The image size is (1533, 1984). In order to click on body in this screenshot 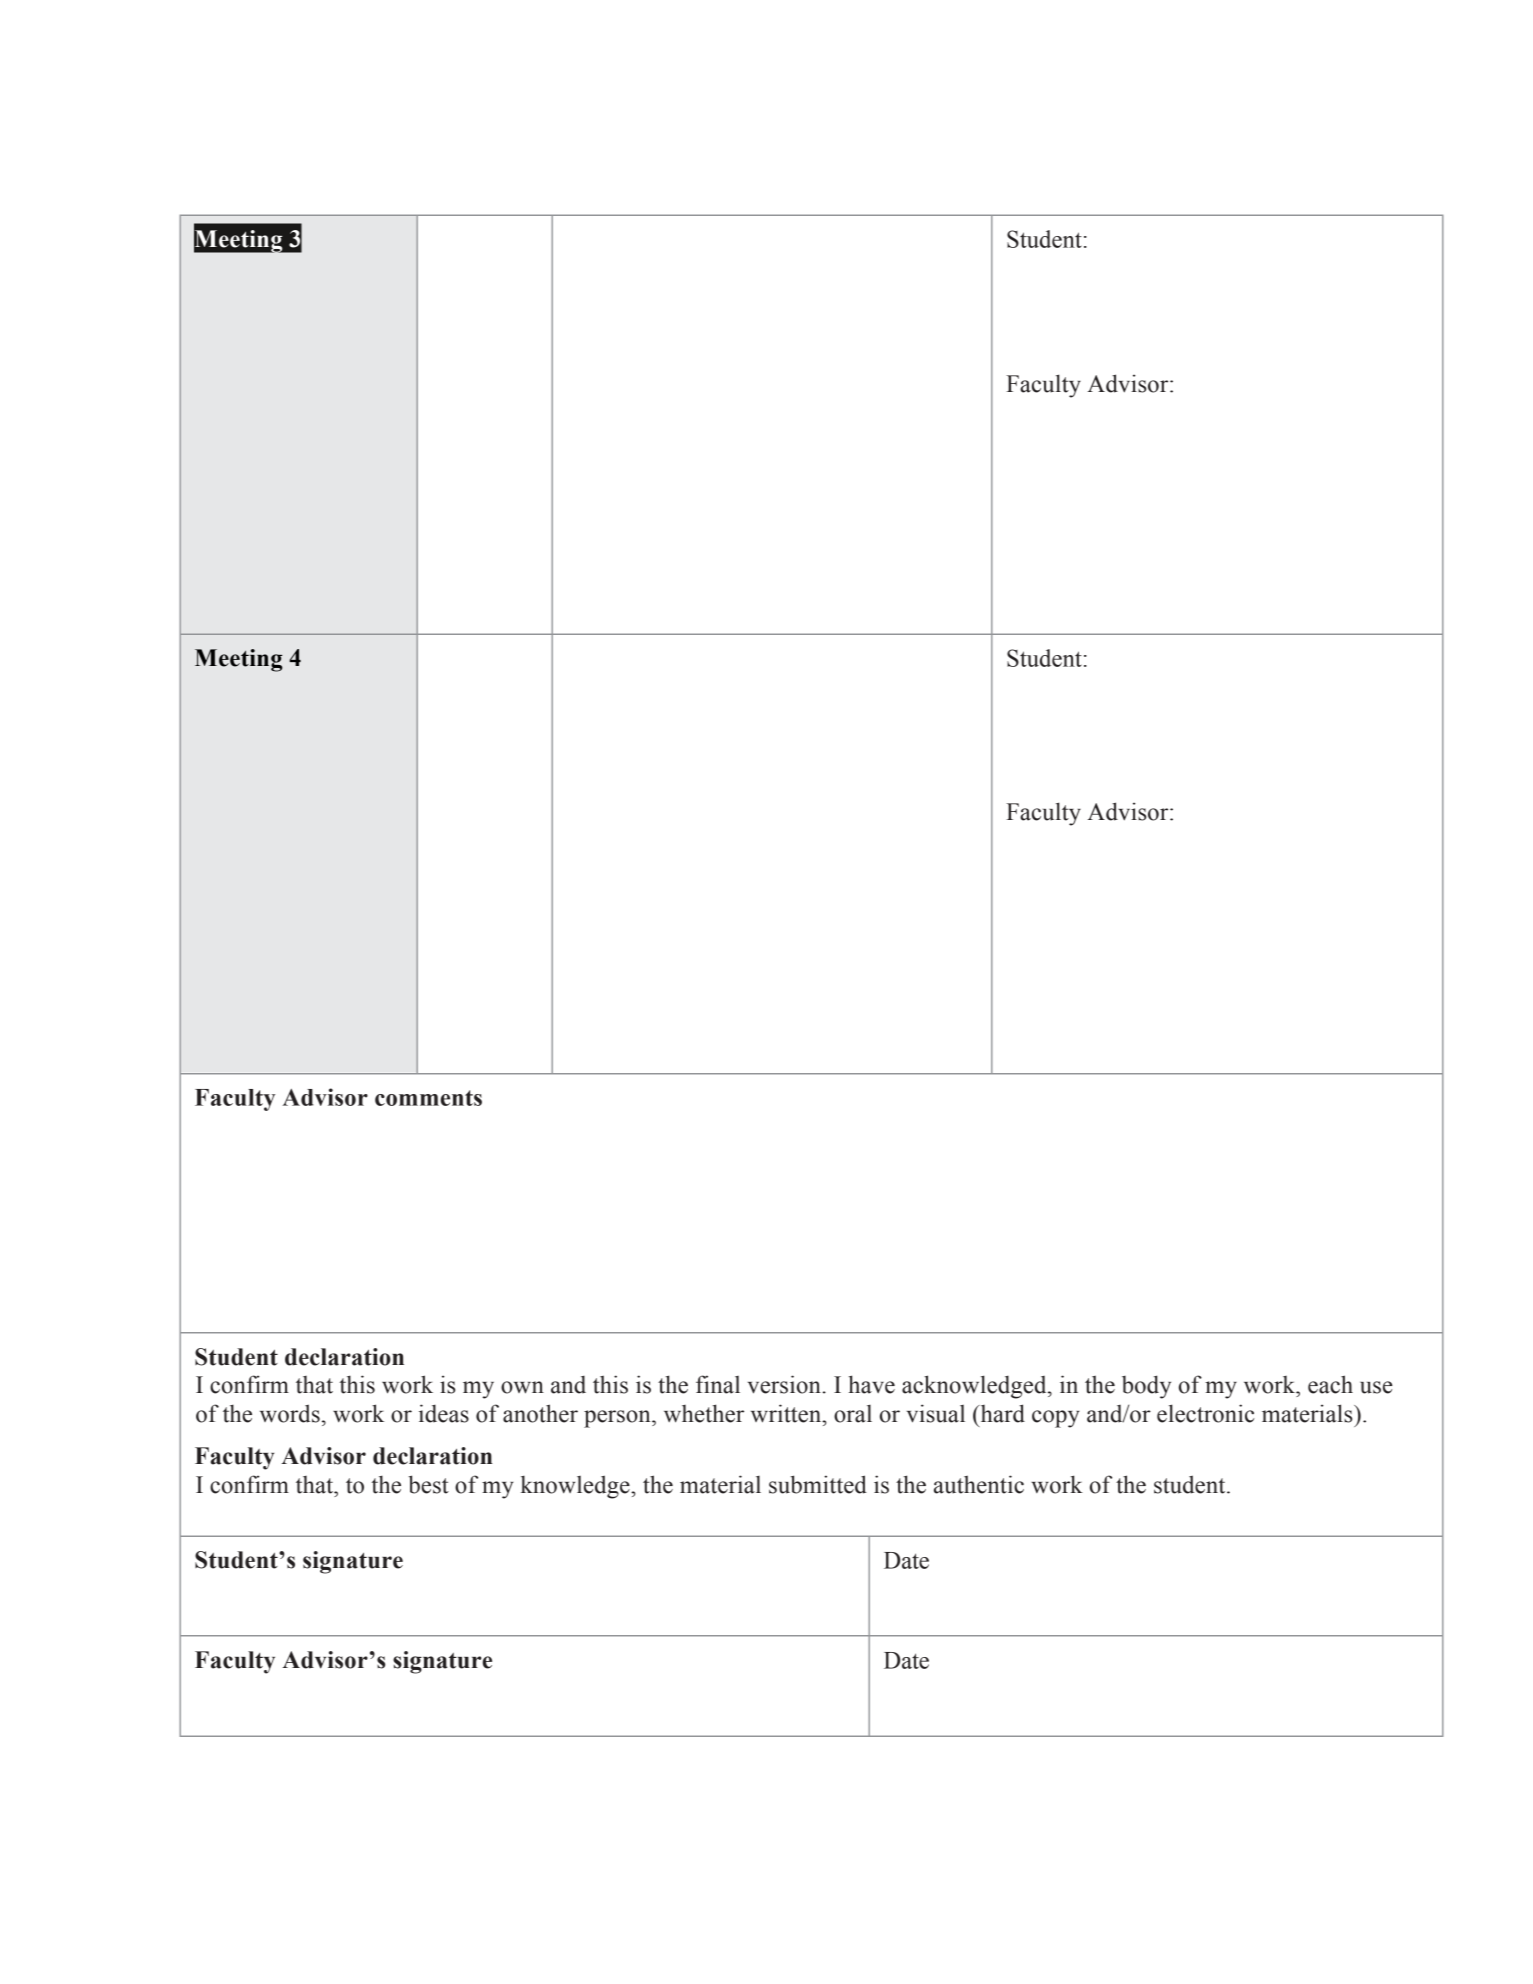, I will do `click(1146, 1387)`.
